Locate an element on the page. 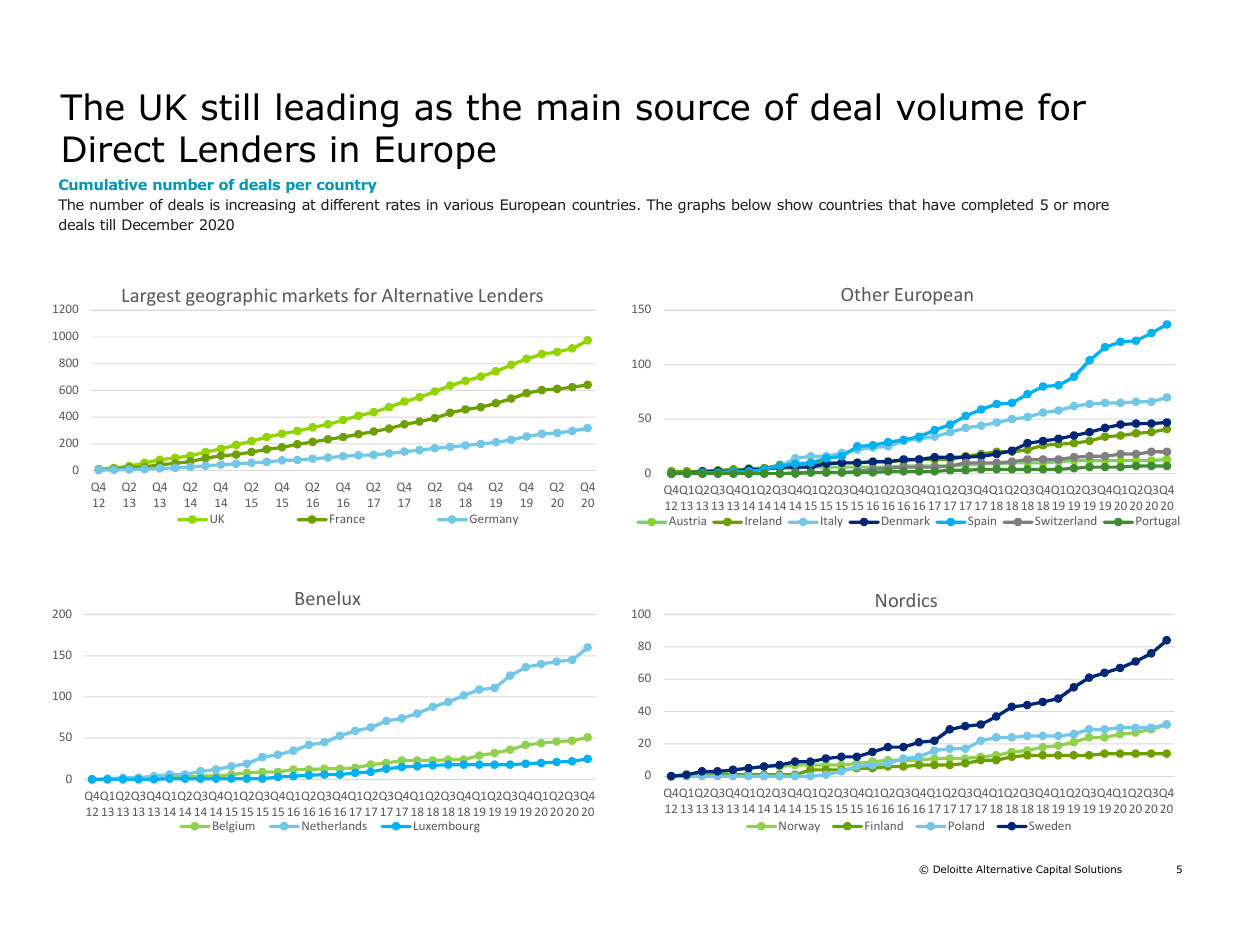 The width and height of the image is (1233, 952). leading is located at coordinates (337, 110).
